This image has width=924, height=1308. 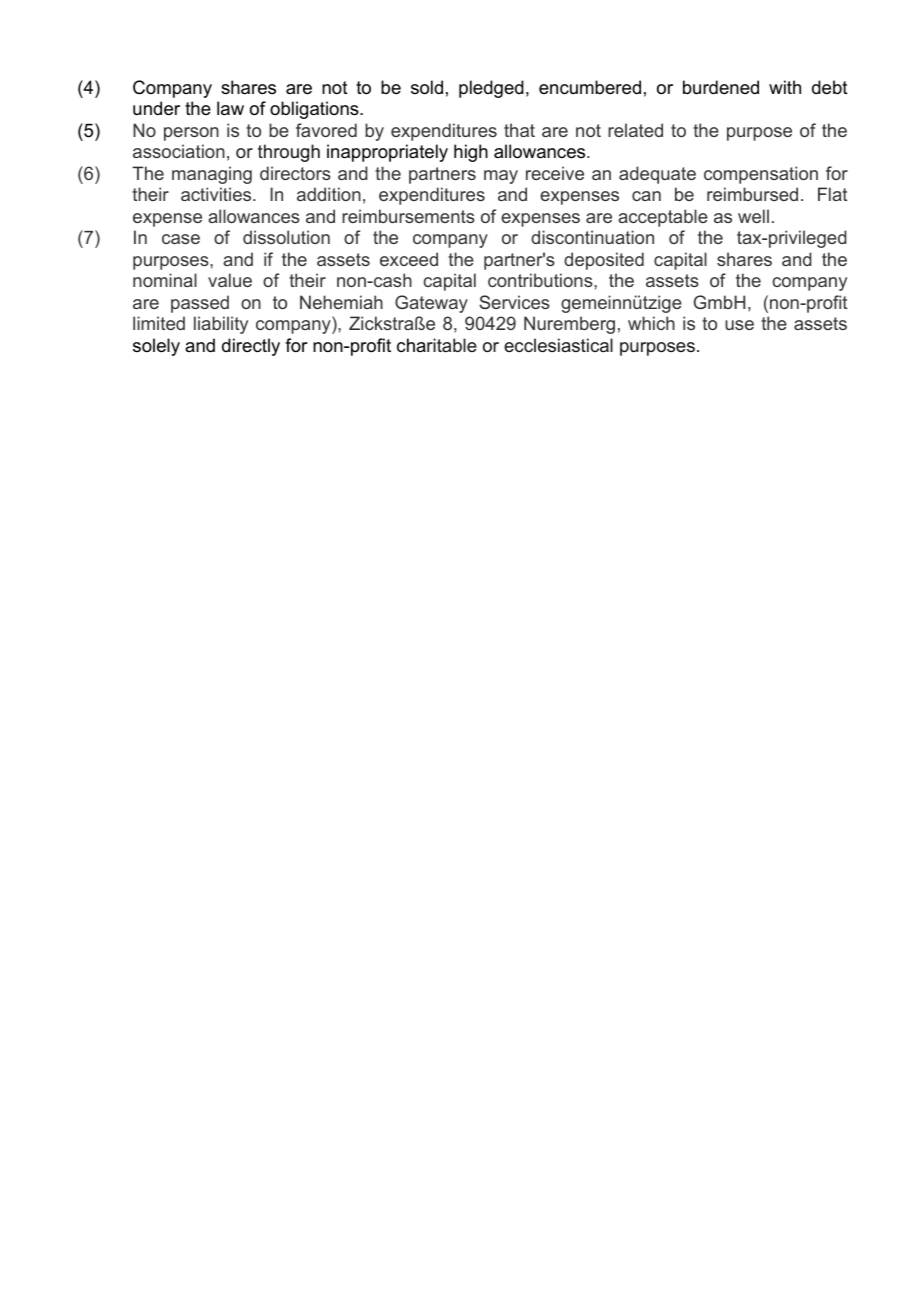 I want to click on well, so click(x=753, y=216).
